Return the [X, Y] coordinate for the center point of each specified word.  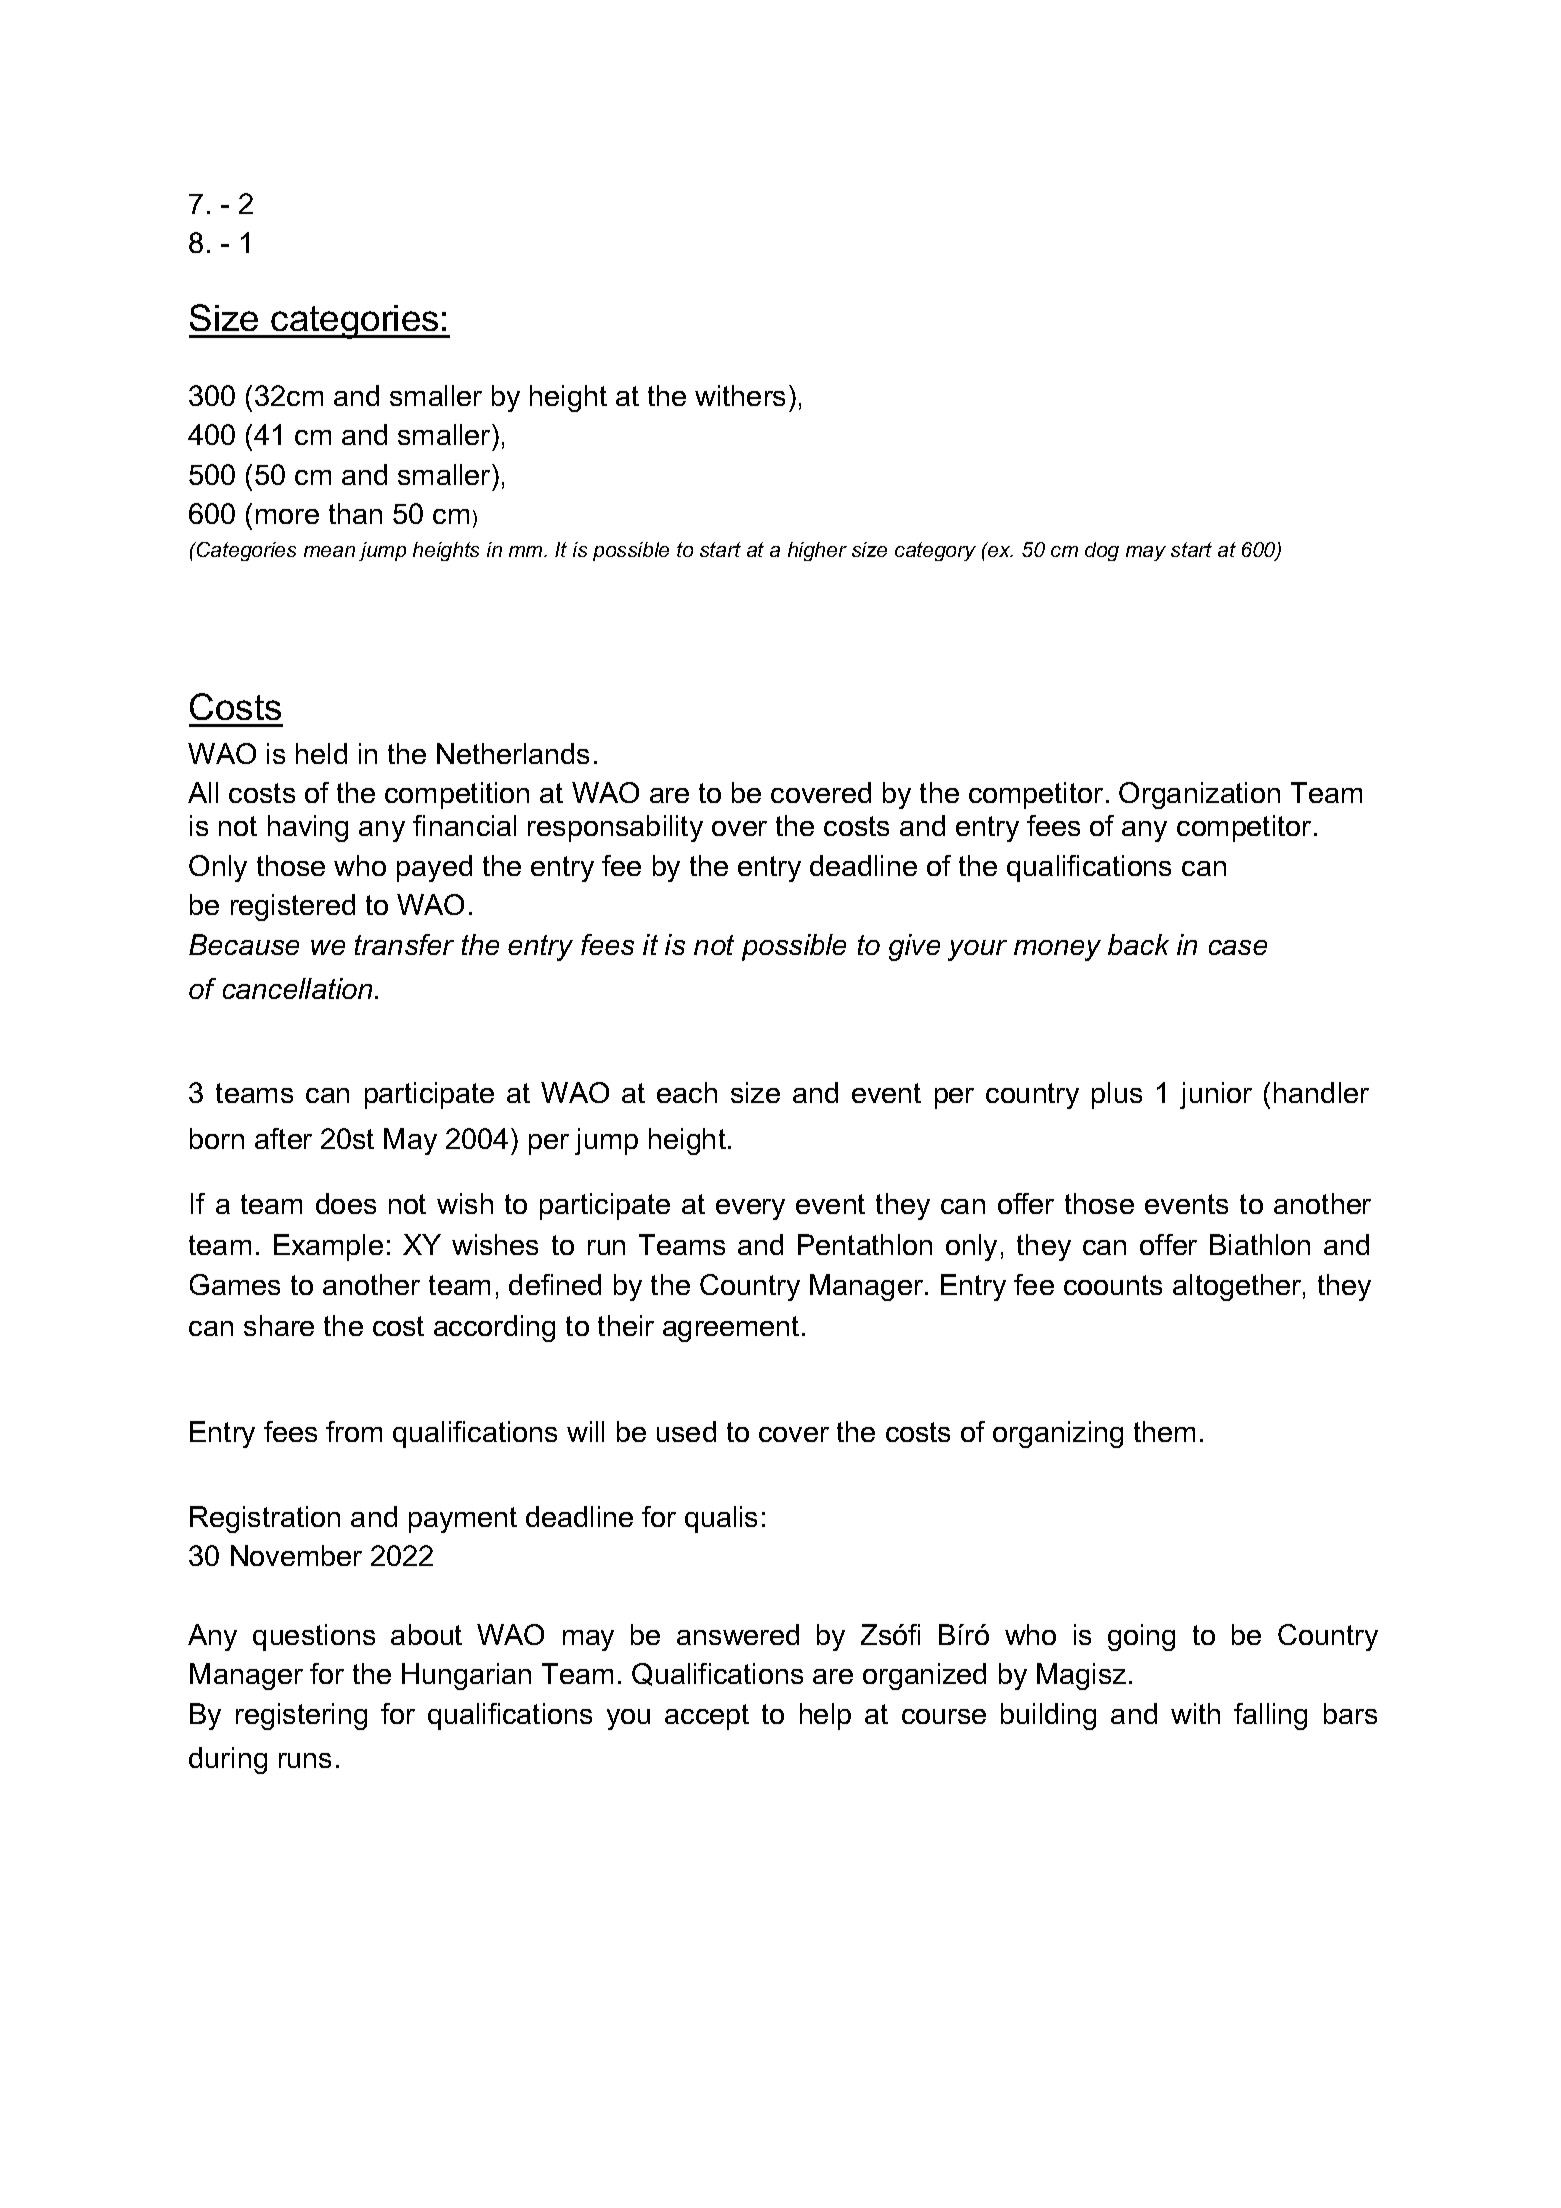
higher [817, 551]
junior [1216, 1095]
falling [1270, 1716]
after [283, 1138]
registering [301, 1716]
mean [329, 551]
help [825, 1716]
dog [1102, 551]
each [687, 1092]
